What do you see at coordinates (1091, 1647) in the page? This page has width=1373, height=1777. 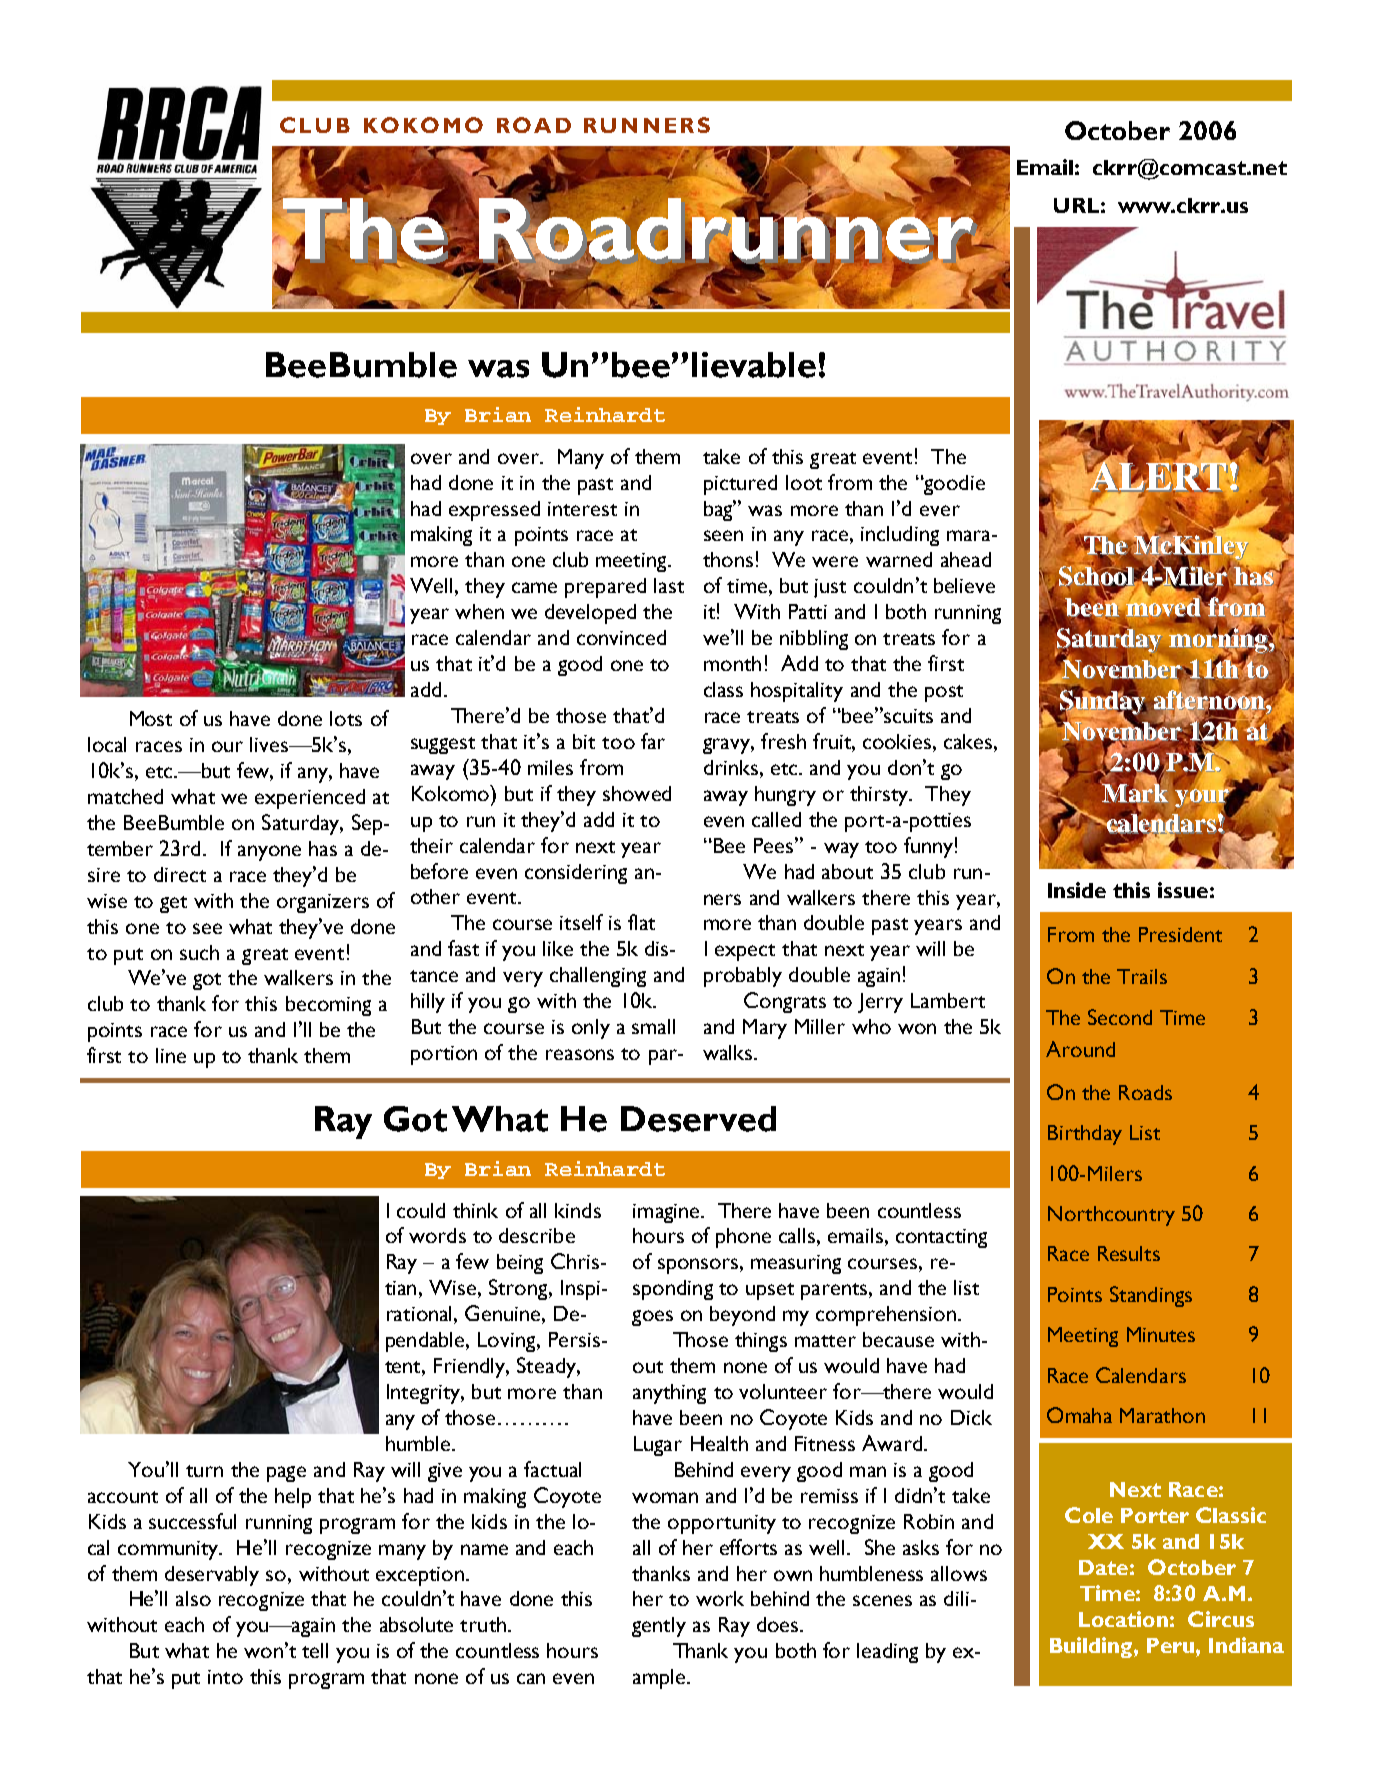 I see `Building` at bounding box center [1091, 1647].
